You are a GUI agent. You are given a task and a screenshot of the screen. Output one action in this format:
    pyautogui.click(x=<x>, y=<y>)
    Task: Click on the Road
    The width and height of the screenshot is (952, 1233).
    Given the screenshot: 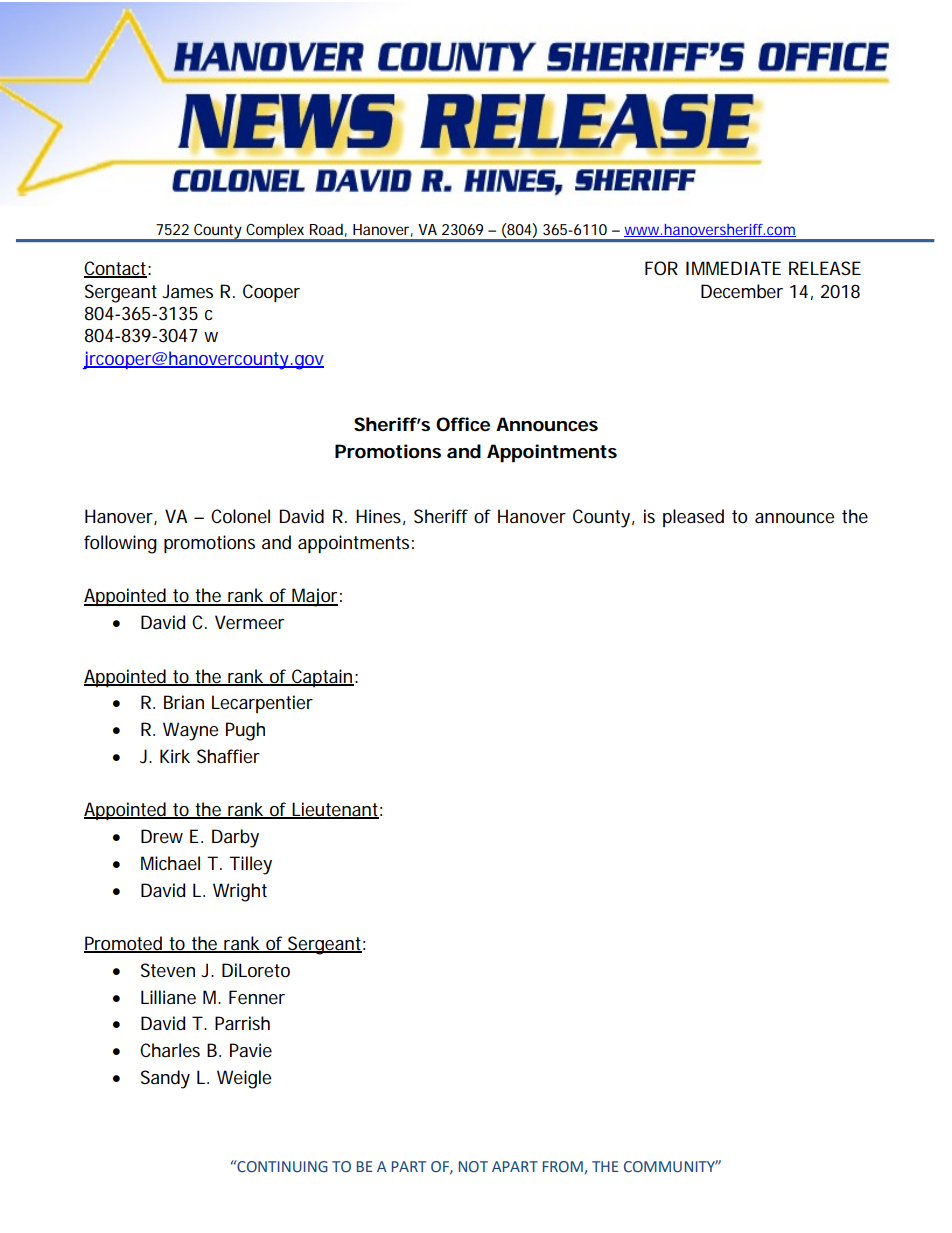 What is the action you would take?
    pyautogui.click(x=326, y=229)
